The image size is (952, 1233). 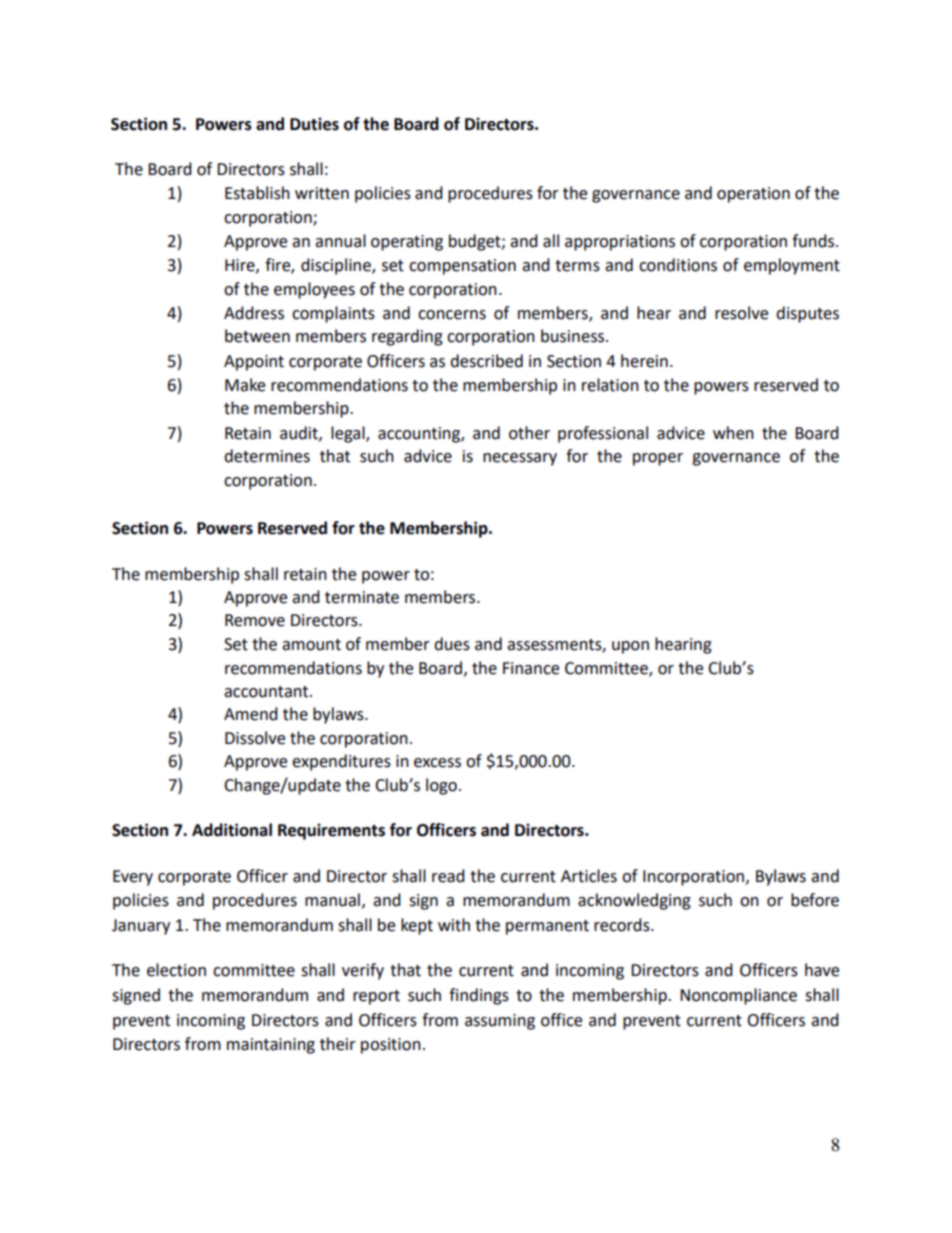 I want to click on necessary, so click(x=520, y=459).
